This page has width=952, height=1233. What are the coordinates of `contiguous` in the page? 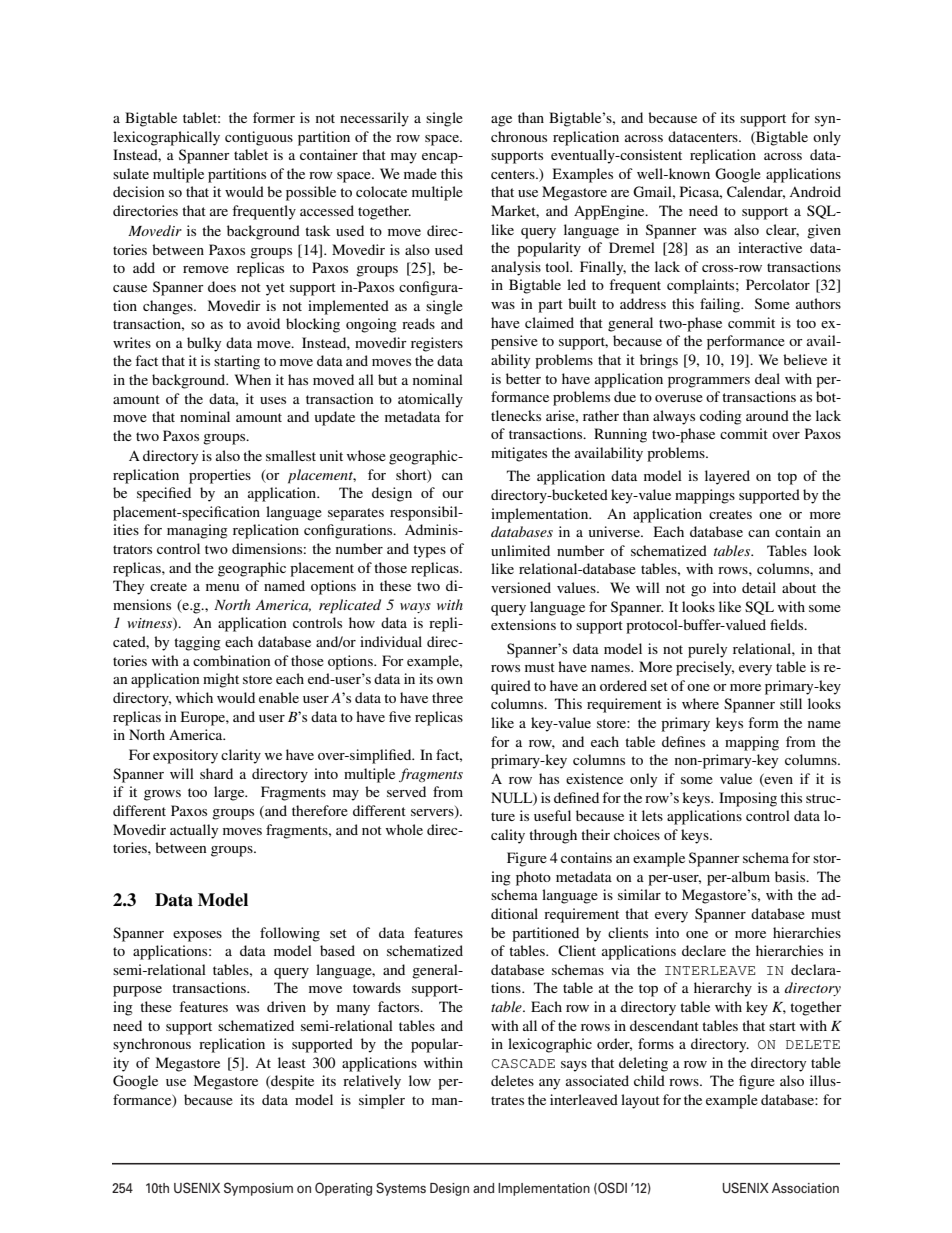 It's located at (259, 138).
